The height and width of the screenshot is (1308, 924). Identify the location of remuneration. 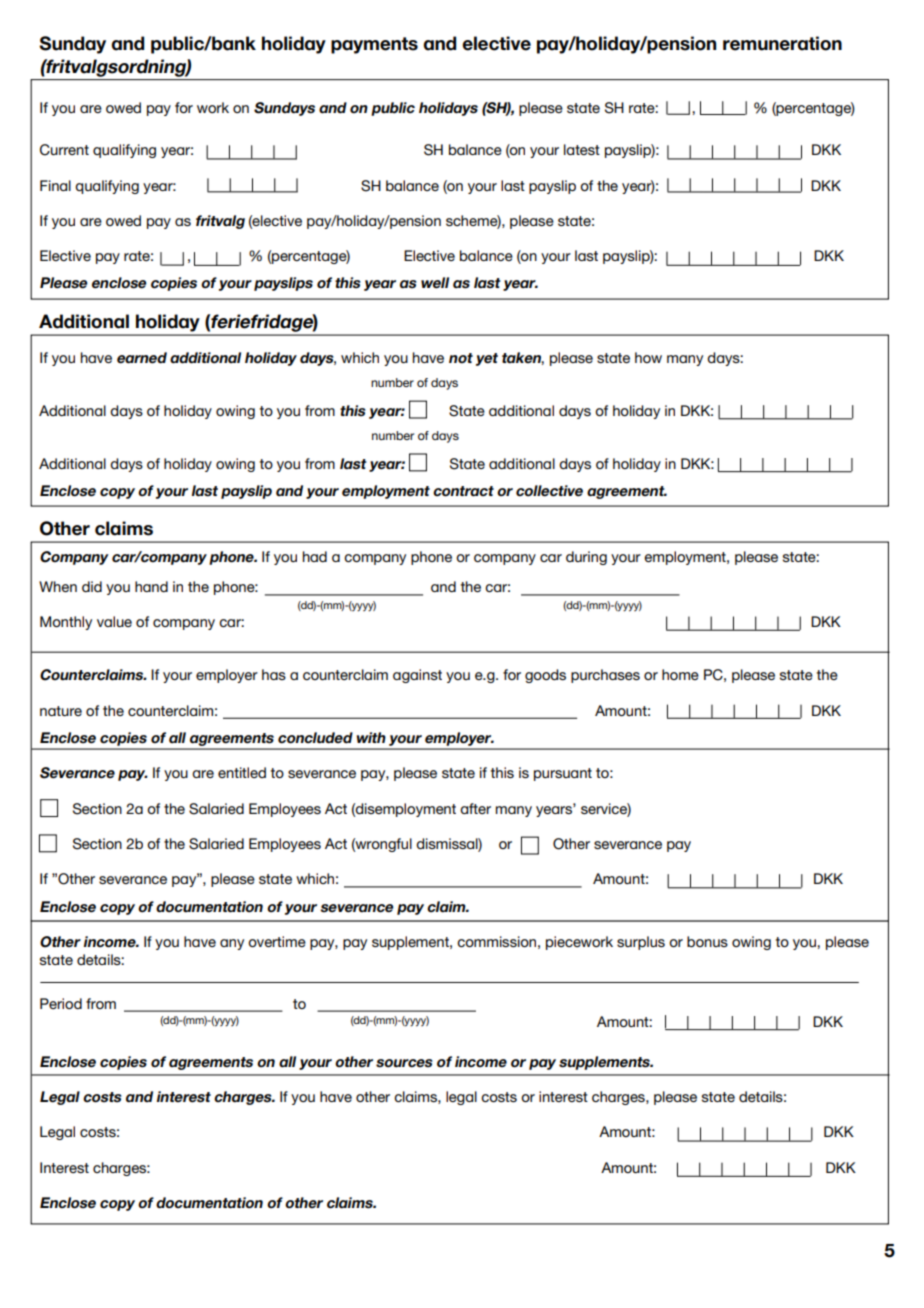
(782, 43).
